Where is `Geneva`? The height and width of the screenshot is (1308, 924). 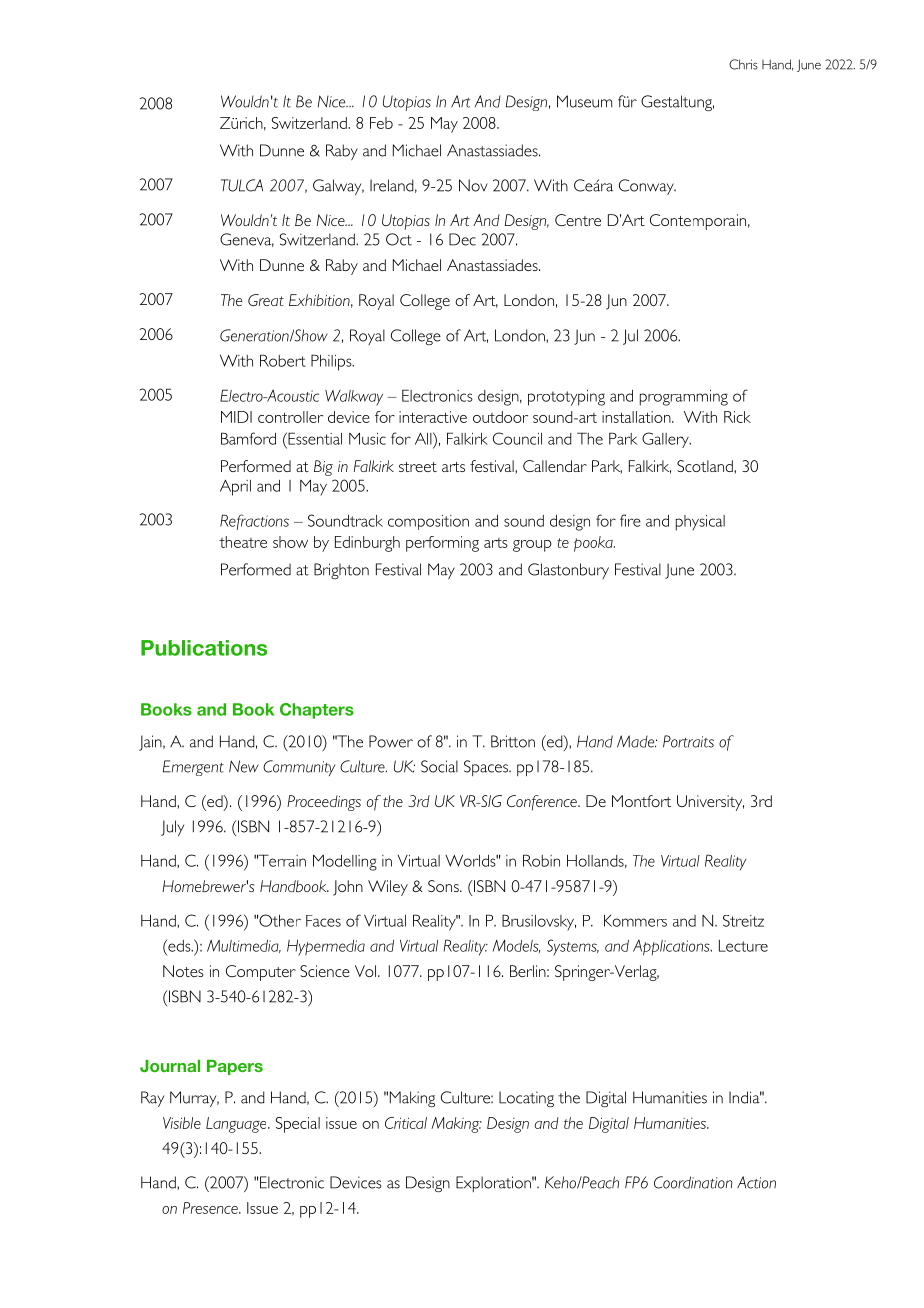 Geneva is located at coordinates (247, 240).
